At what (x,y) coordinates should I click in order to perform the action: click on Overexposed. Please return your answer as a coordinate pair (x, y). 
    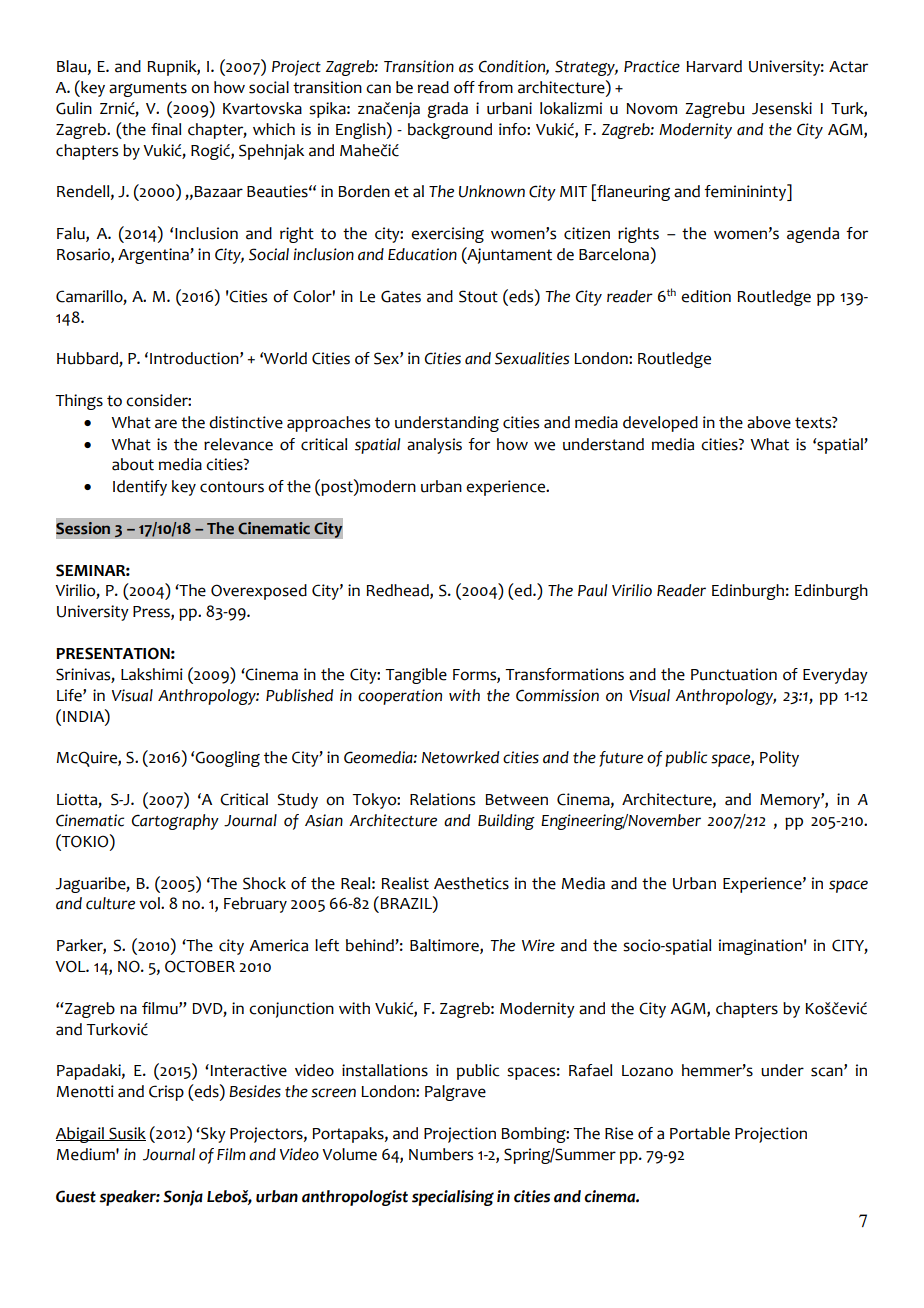
    Looking at the image, I should click on (259, 592).
